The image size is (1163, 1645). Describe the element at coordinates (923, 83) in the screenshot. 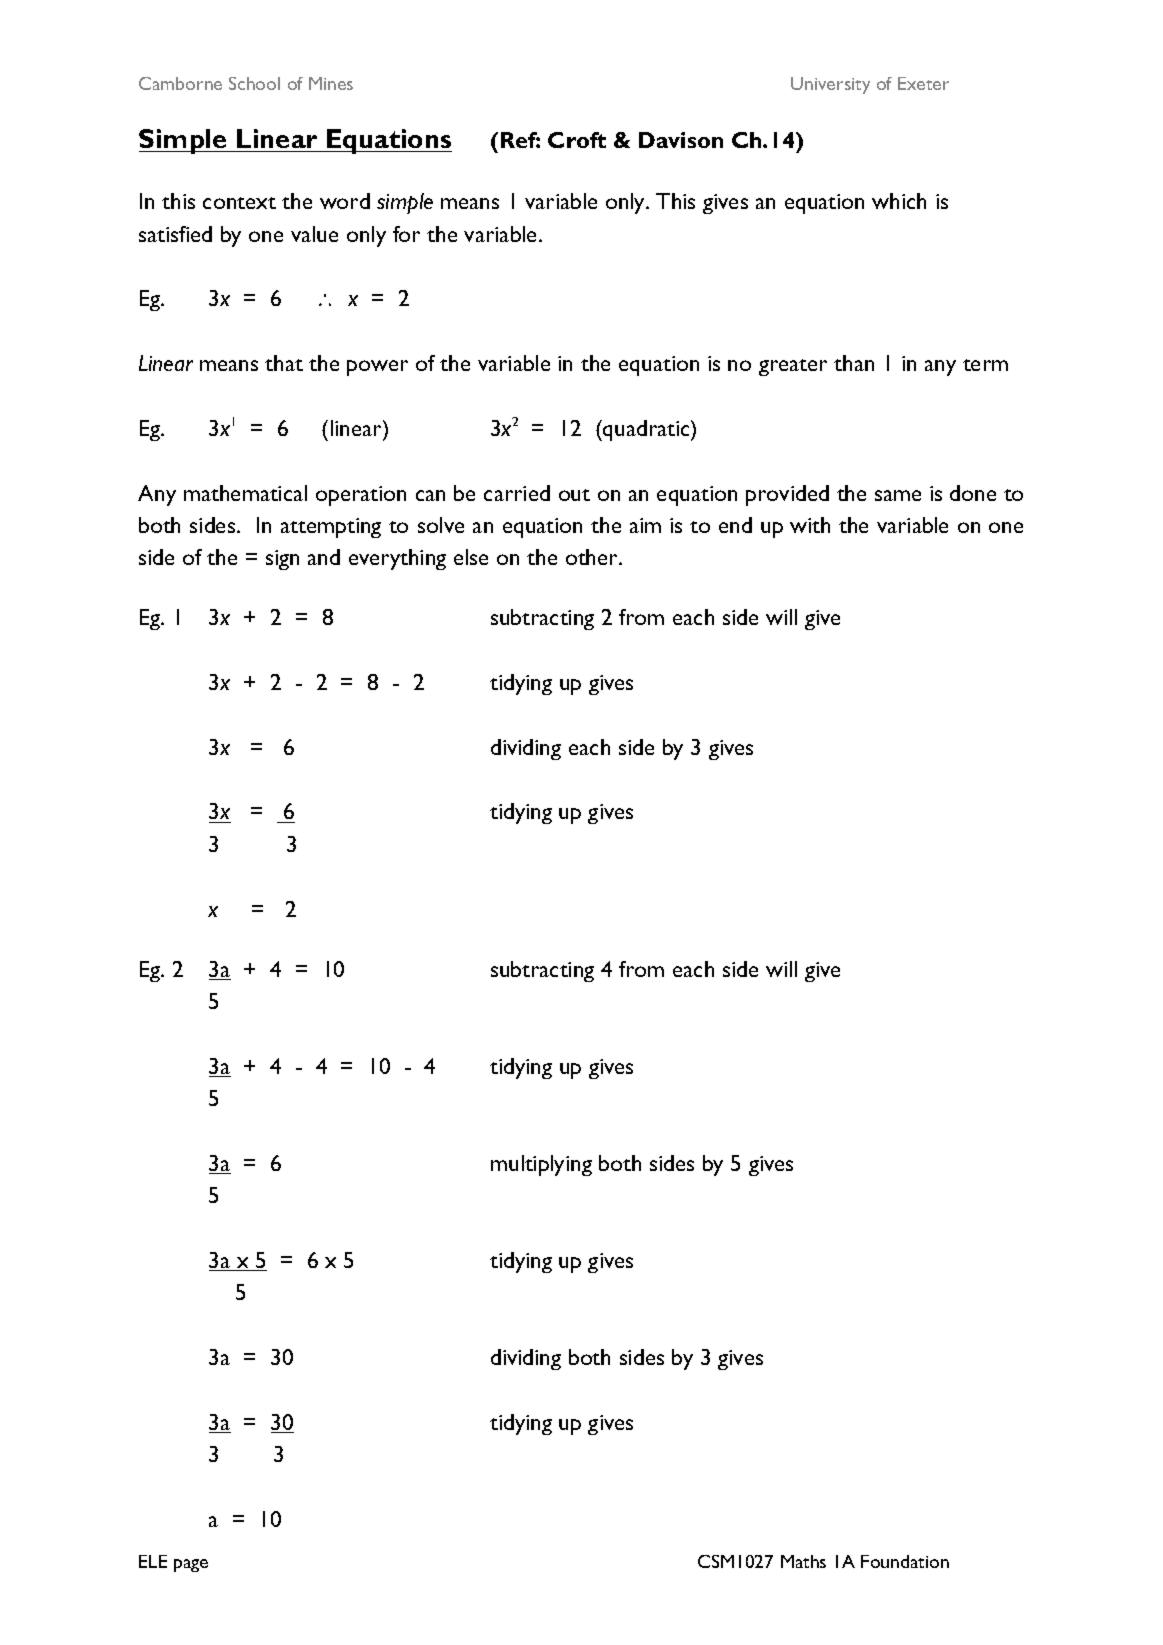

I see `Exeter` at that location.
